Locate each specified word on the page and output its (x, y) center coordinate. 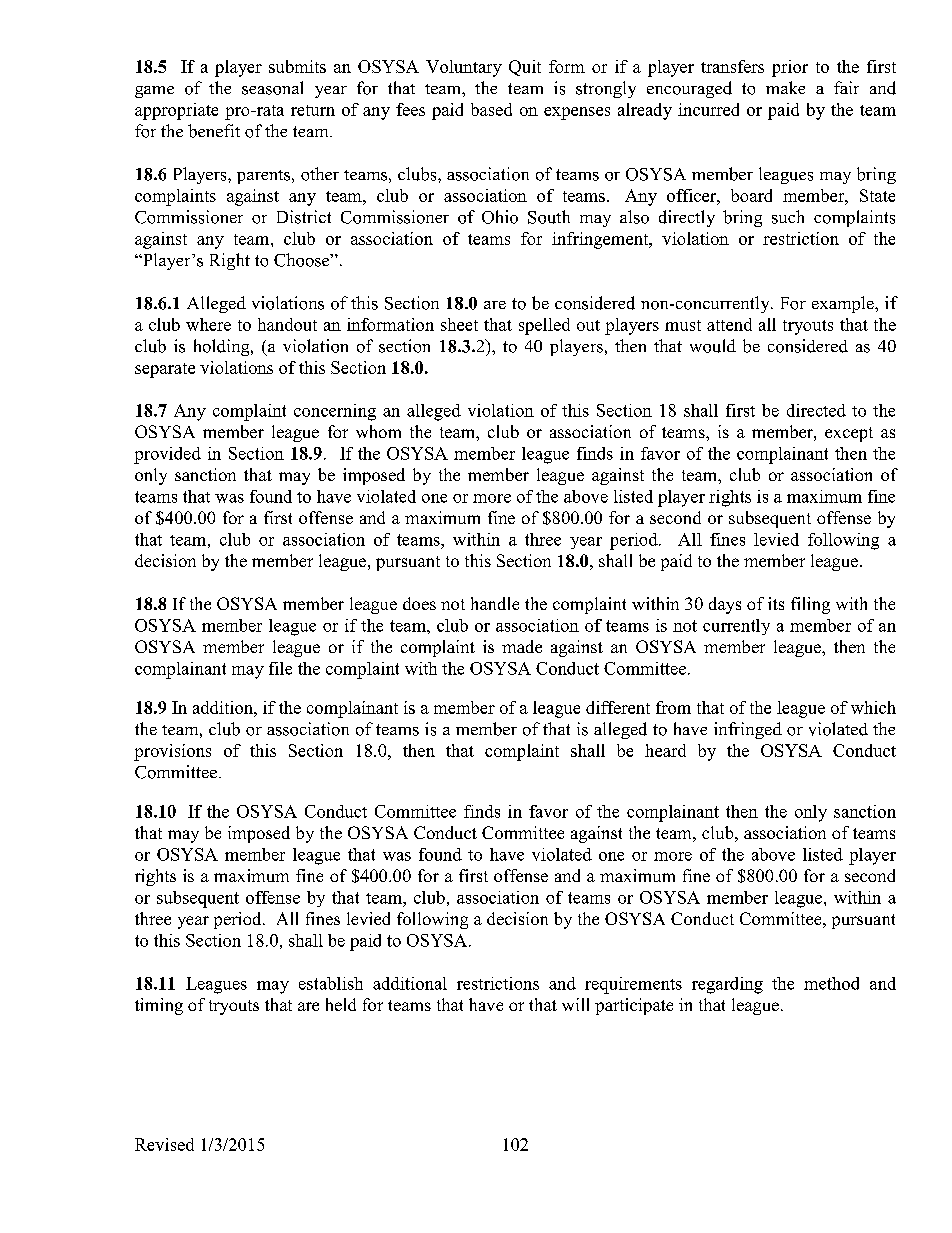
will (575, 1004)
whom (378, 431)
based (491, 109)
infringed (748, 730)
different (618, 707)
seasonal (272, 88)
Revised (164, 1144)
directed (816, 410)
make (785, 87)
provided (167, 455)
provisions (172, 752)
